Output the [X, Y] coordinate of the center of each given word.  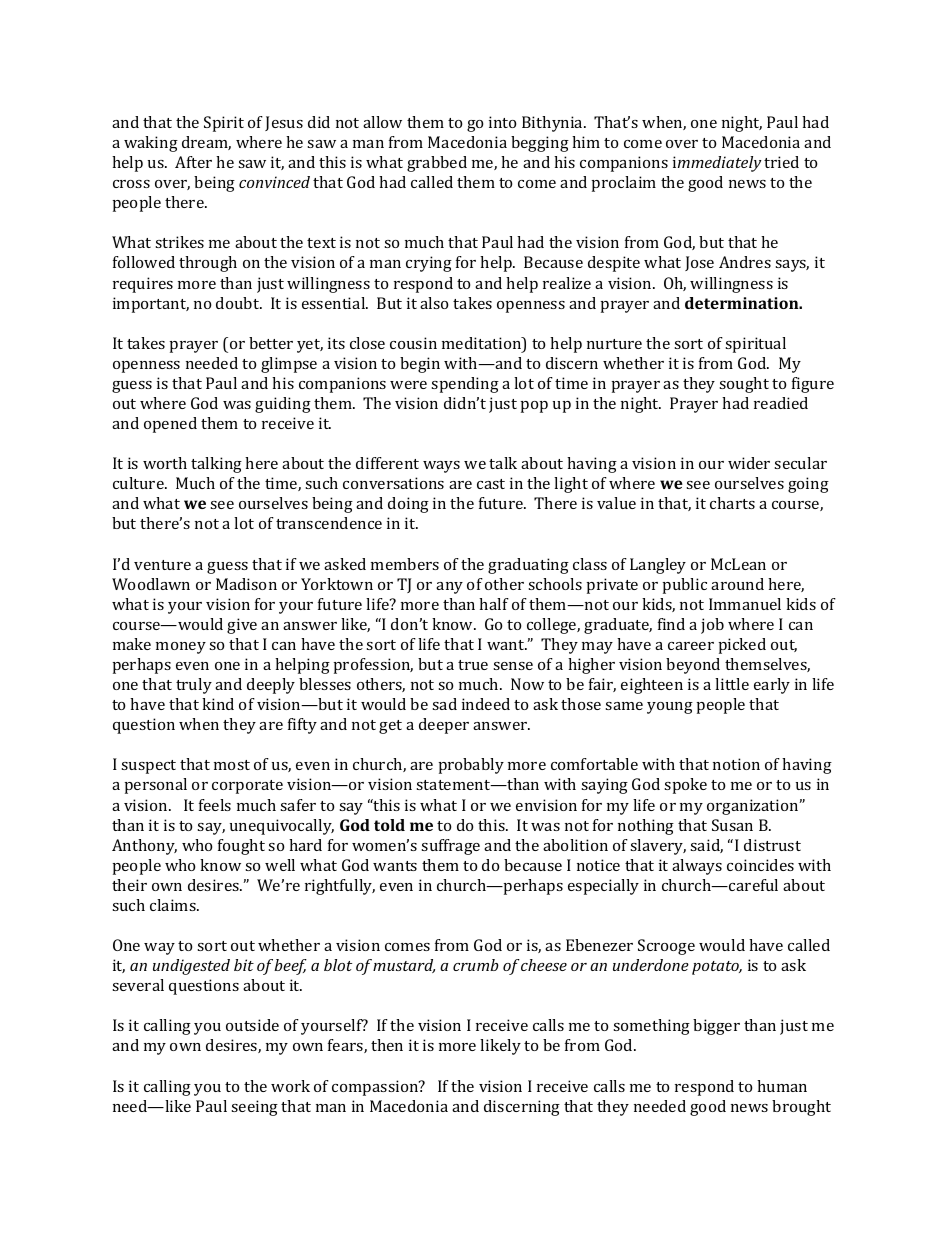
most [232, 765]
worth [165, 463]
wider [749, 463]
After [193, 162]
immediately [717, 164]
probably [471, 766]
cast [491, 484]
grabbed [437, 164]
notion [736, 764]
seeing [254, 1108]
